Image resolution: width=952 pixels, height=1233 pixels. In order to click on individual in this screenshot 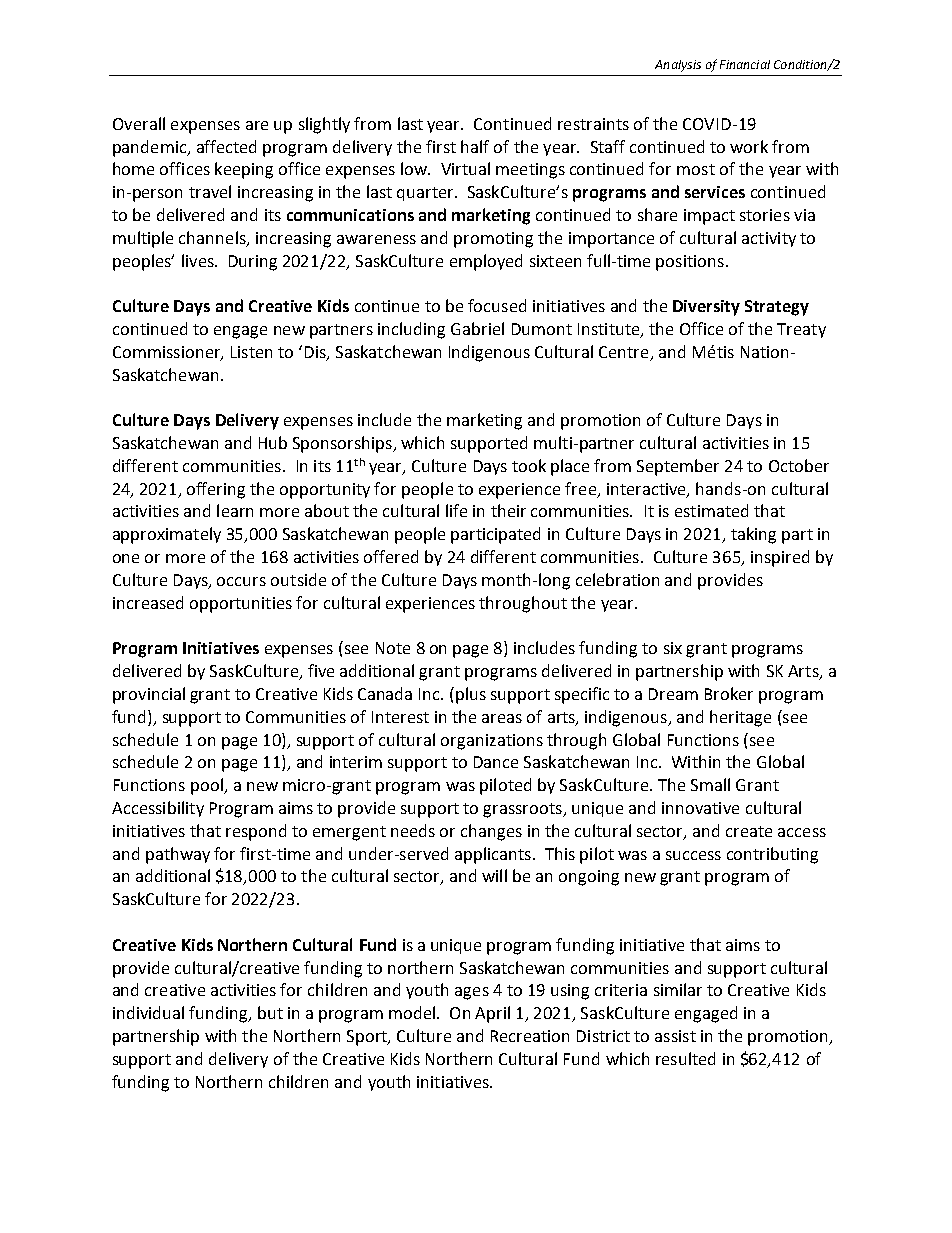, I will do `click(148, 1012)`.
